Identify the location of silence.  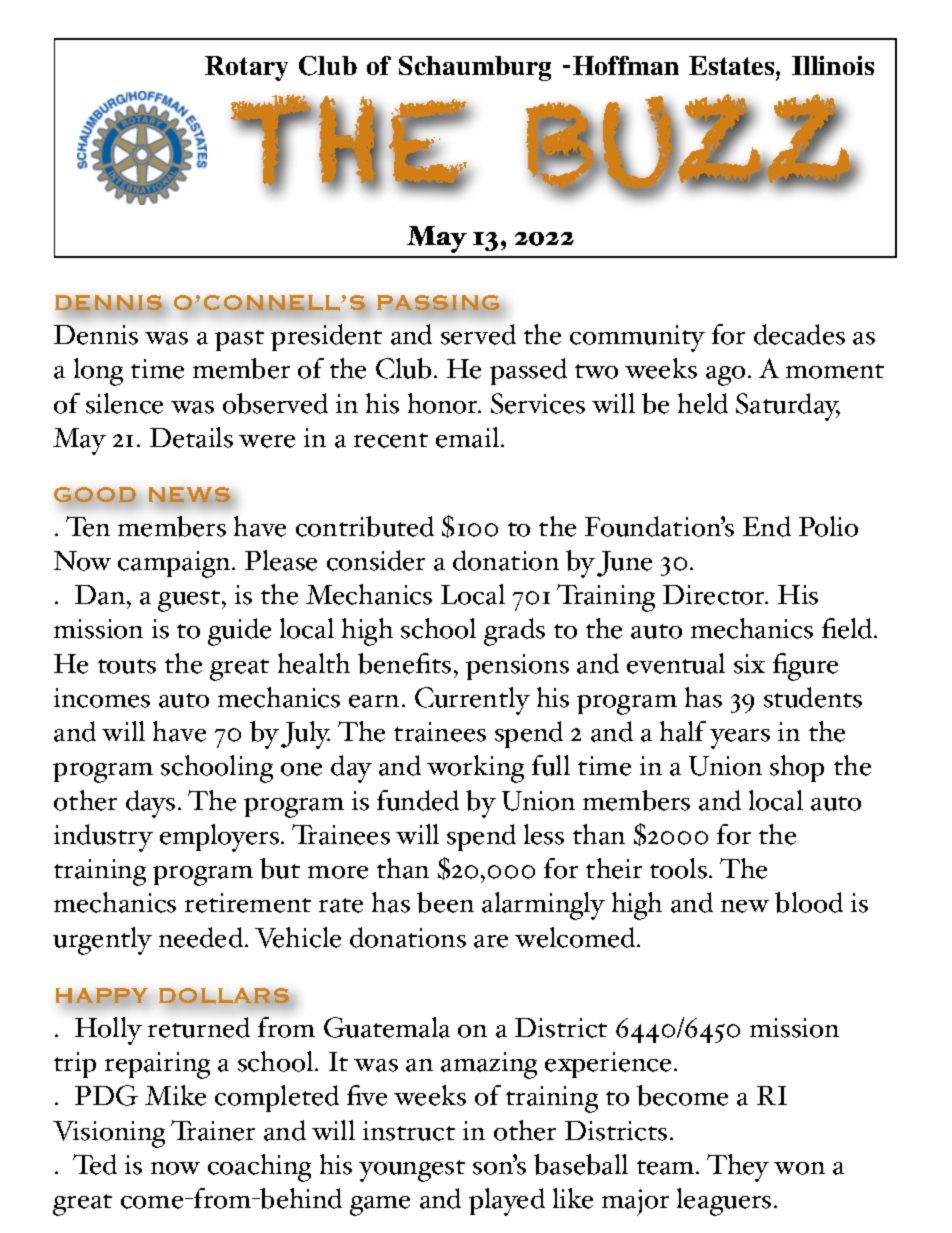
(124, 403).
